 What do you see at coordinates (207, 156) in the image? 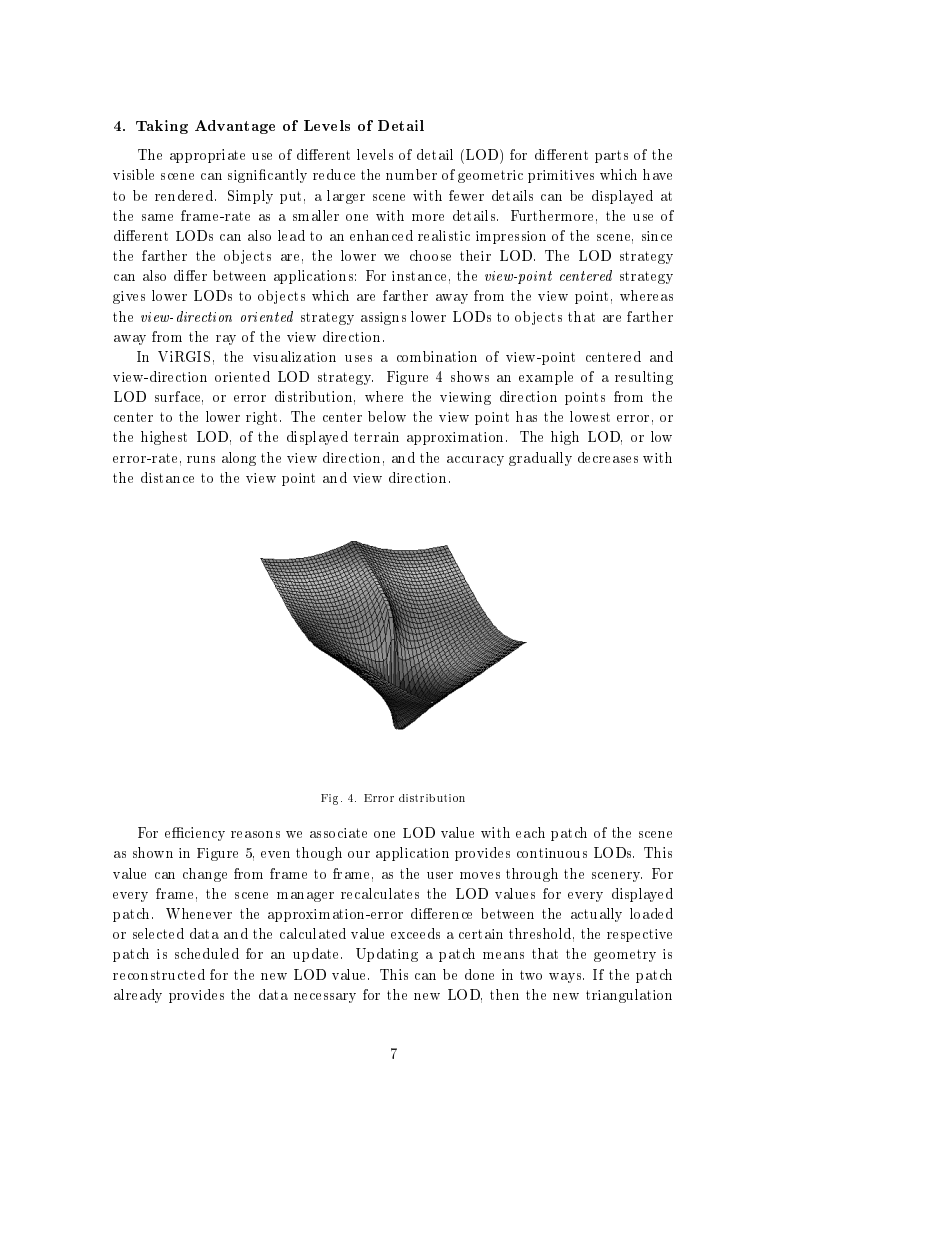
I see `appropriate` at bounding box center [207, 156].
